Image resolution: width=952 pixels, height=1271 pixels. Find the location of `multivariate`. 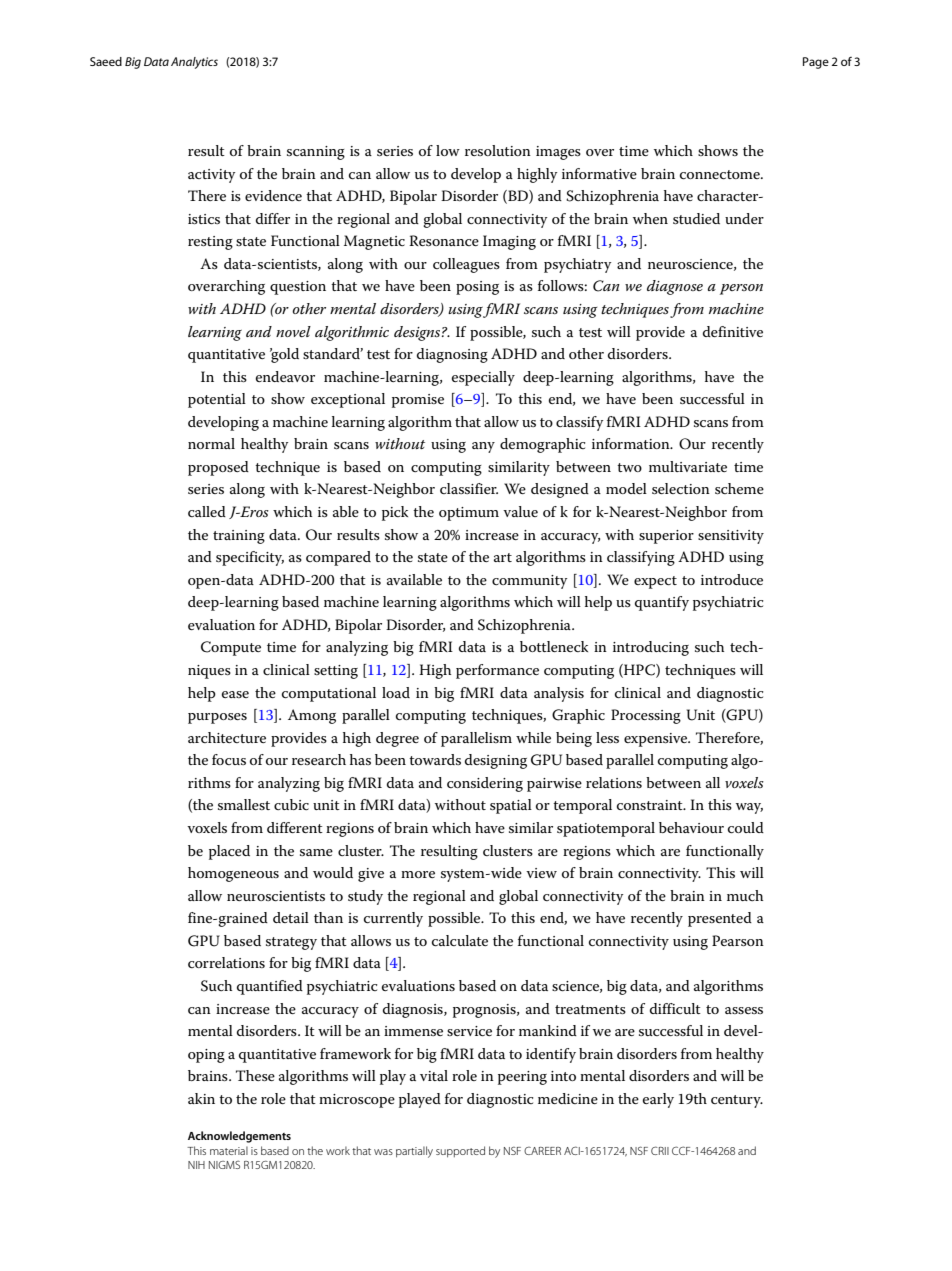

multivariate is located at coordinates (688, 466).
